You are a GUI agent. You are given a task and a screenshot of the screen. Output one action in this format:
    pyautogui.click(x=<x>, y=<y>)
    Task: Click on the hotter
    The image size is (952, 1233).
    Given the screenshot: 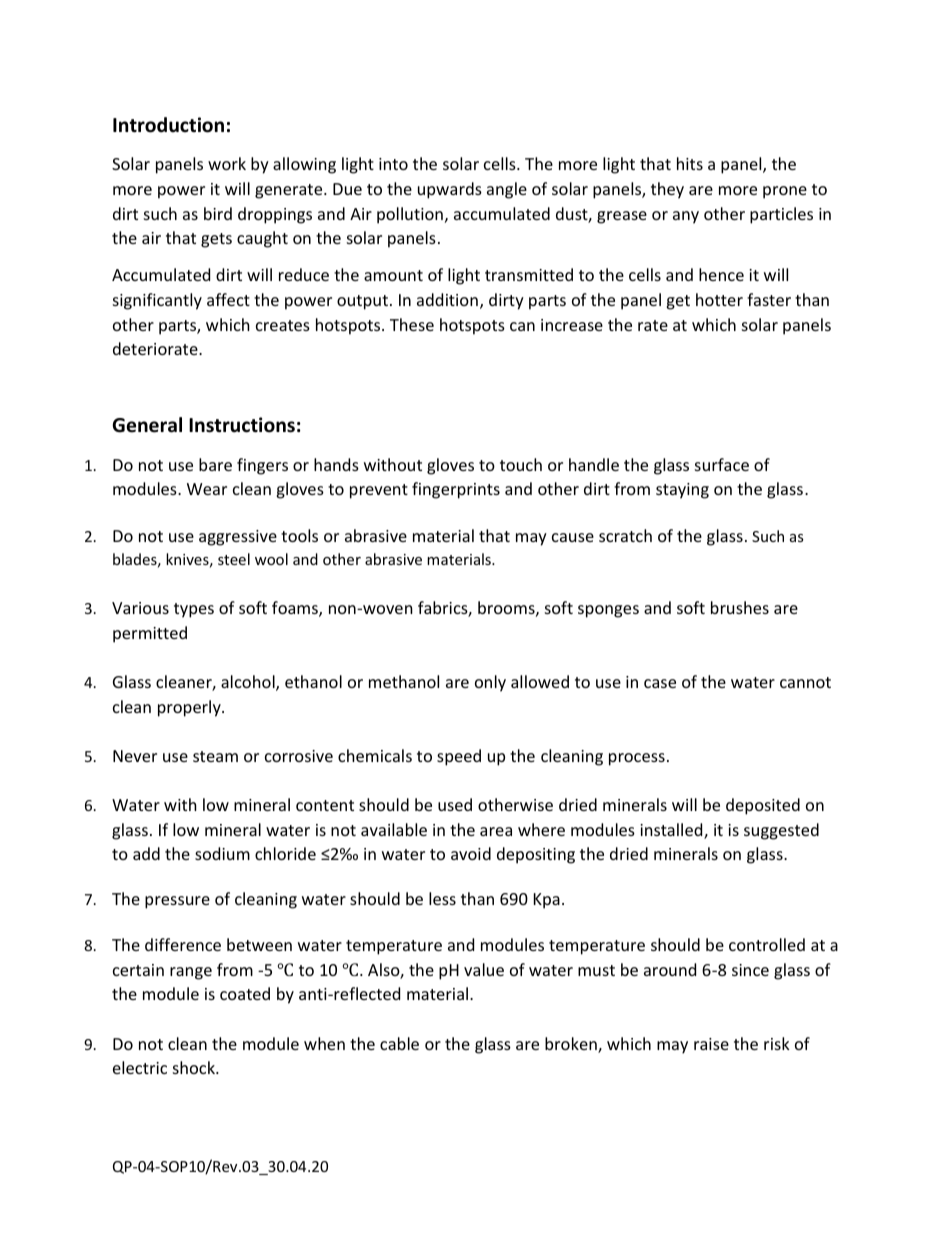 What is the action you would take?
    pyautogui.click(x=719, y=299)
